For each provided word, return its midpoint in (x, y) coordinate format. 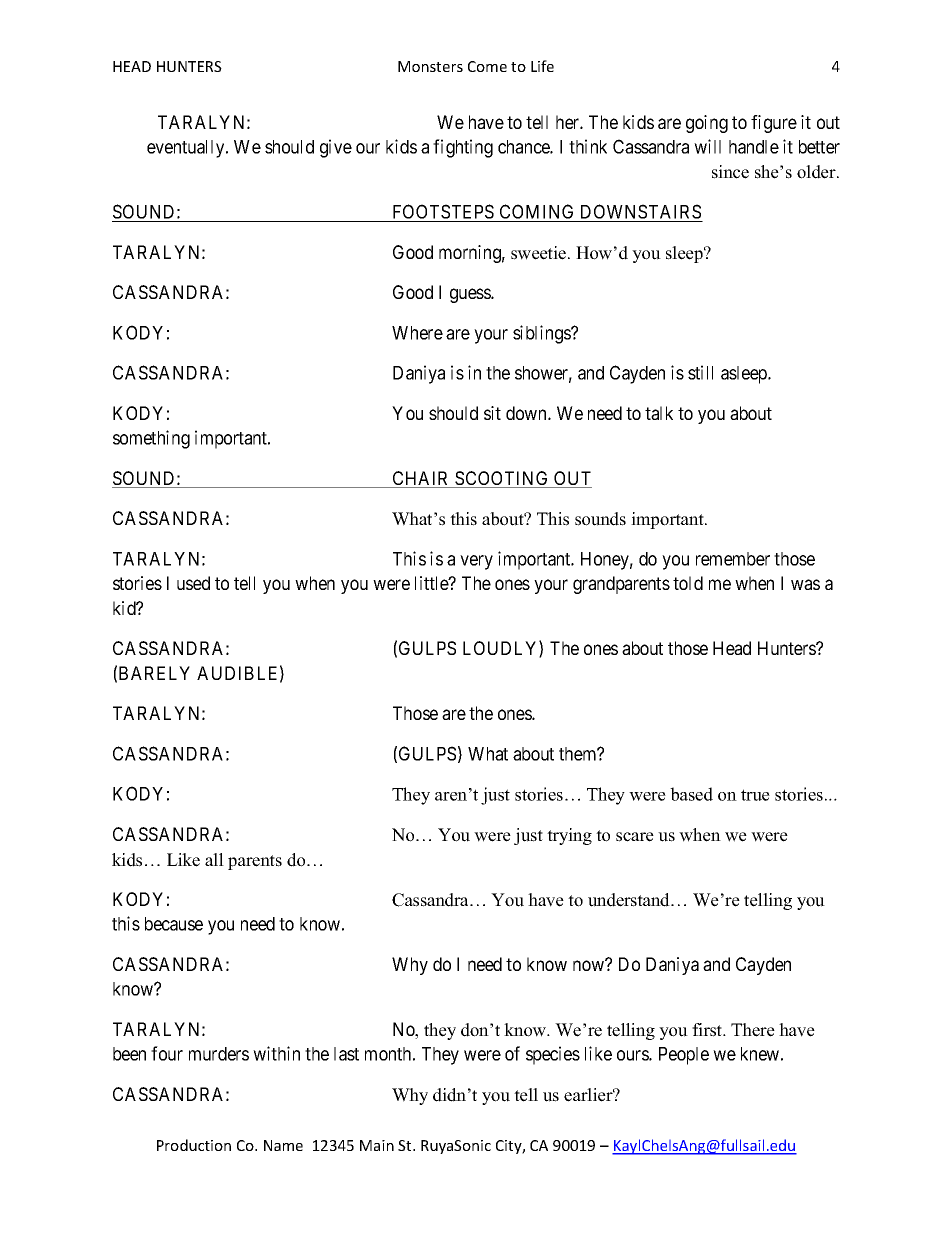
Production (194, 1145)
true (755, 795)
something (151, 439)
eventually (187, 149)
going (707, 124)
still (700, 372)
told (688, 583)
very (476, 562)
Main (377, 1145)
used (193, 583)
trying (569, 836)
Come (487, 66)
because (174, 924)
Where (417, 333)
